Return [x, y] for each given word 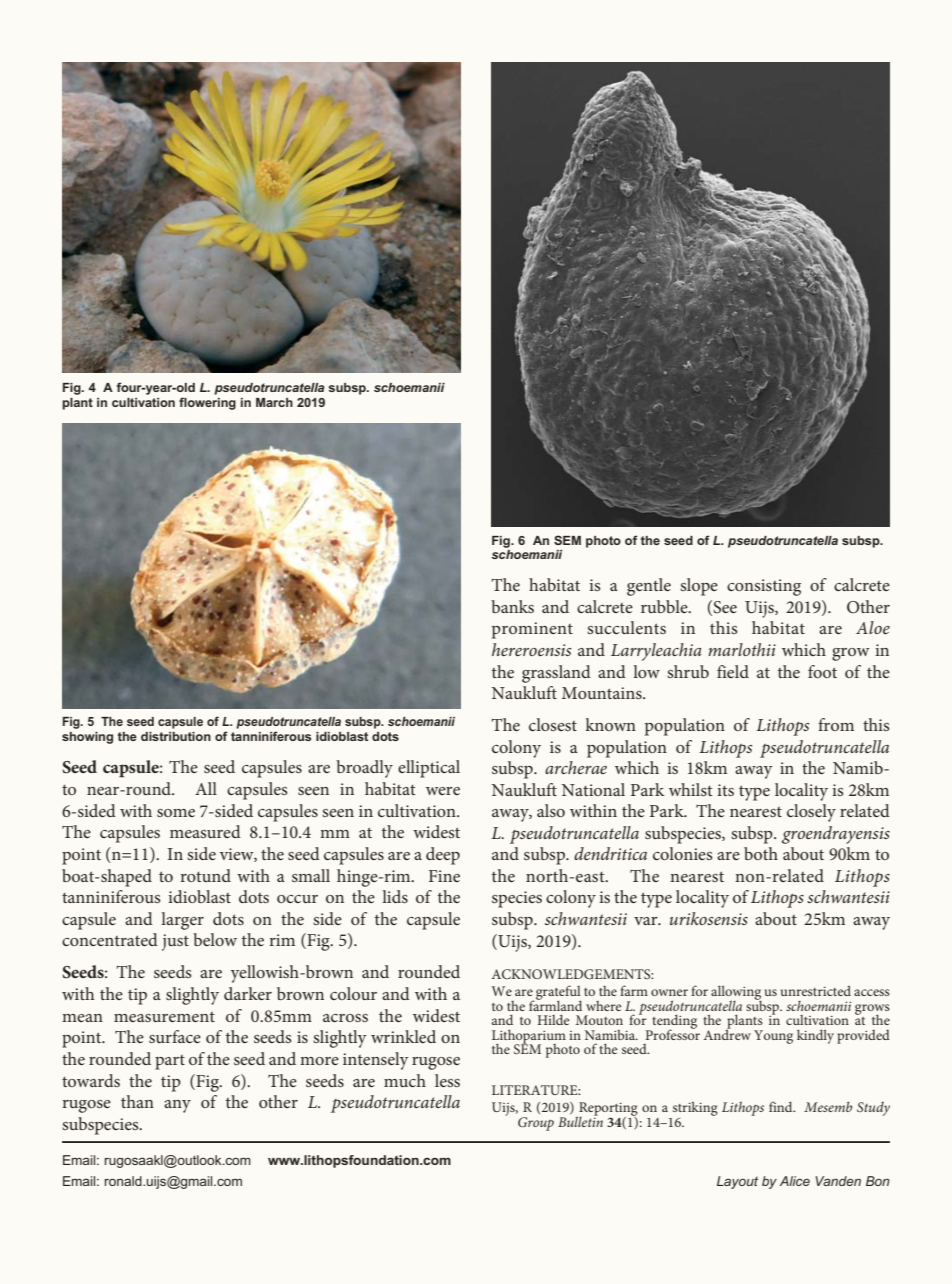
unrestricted [816, 990]
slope [699, 587]
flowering [207, 403]
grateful [557, 993]
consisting [764, 587]
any [177, 1106]
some [176, 813]
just [175, 942]
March [274, 402]
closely [811, 813]
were [443, 791]
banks [512, 606]
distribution [176, 736]
